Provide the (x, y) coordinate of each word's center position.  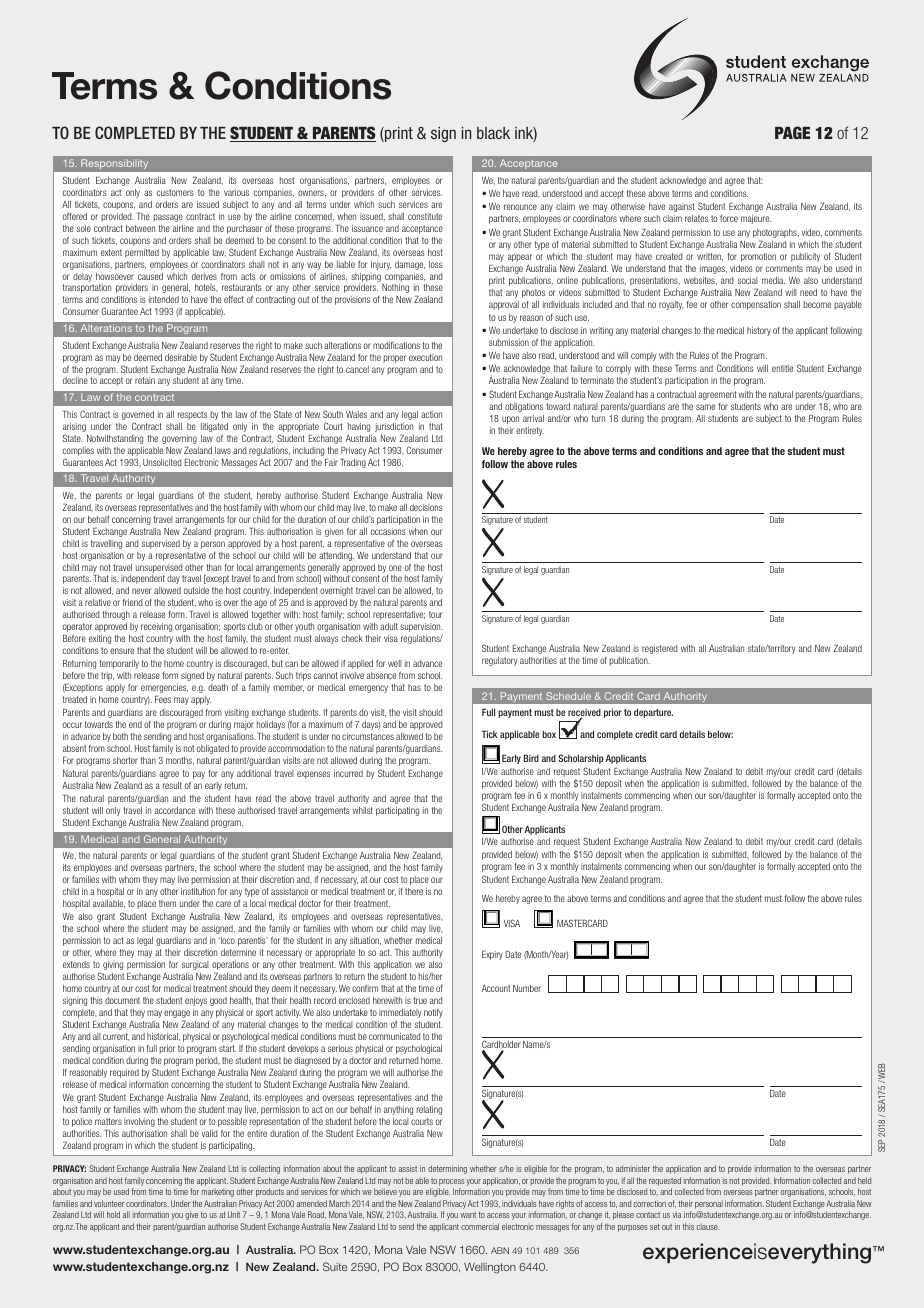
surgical (195, 965)
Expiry (492, 955)
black (493, 133)
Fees (163, 699)
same (705, 407)
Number (527, 988)
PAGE (792, 132)
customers (175, 192)
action (431, 414)
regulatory (499, 661)
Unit (234, 1214)
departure (653, 713)
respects (192, 415)
